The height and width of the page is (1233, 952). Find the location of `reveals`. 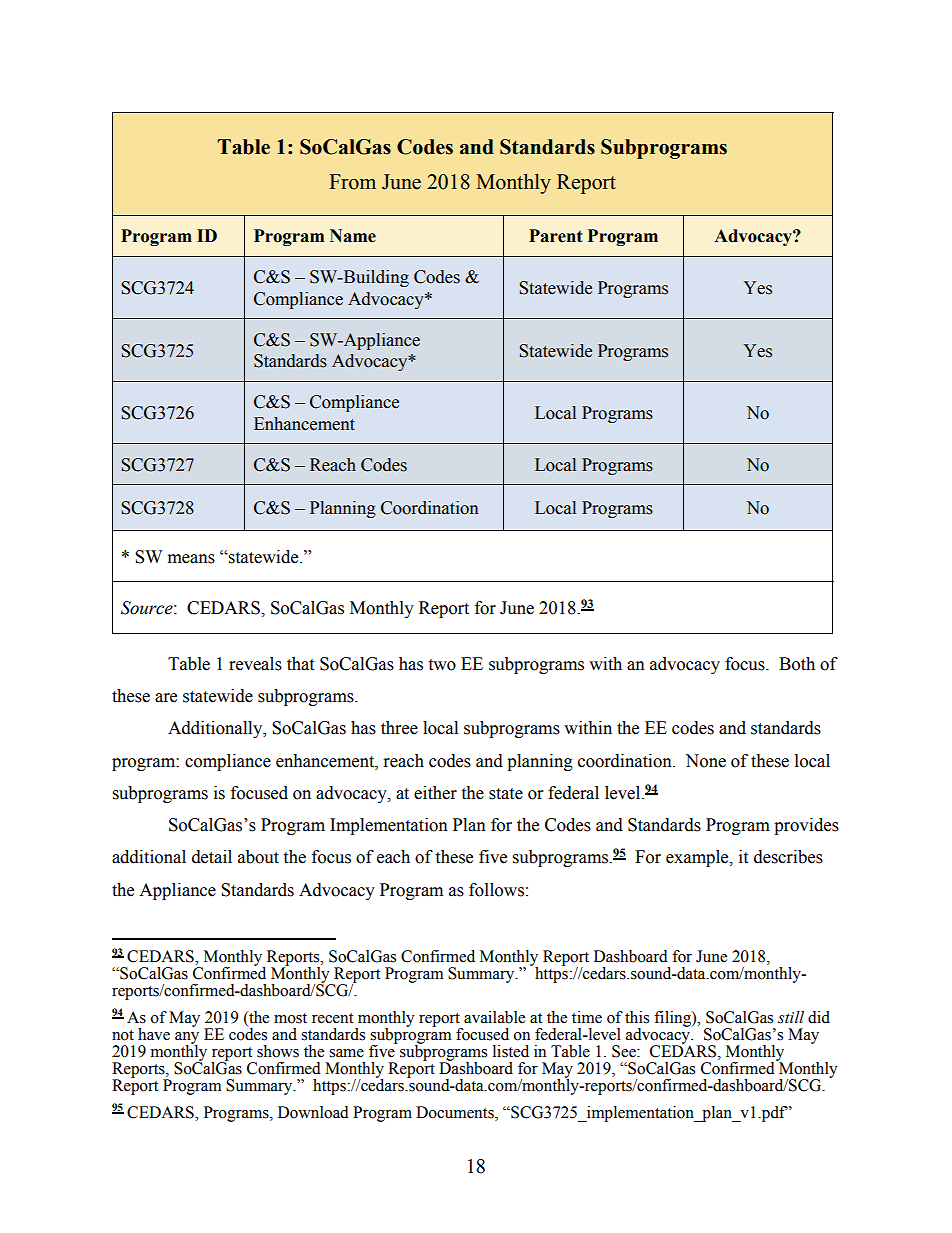

reveals is located at coordinates (255, 664).
